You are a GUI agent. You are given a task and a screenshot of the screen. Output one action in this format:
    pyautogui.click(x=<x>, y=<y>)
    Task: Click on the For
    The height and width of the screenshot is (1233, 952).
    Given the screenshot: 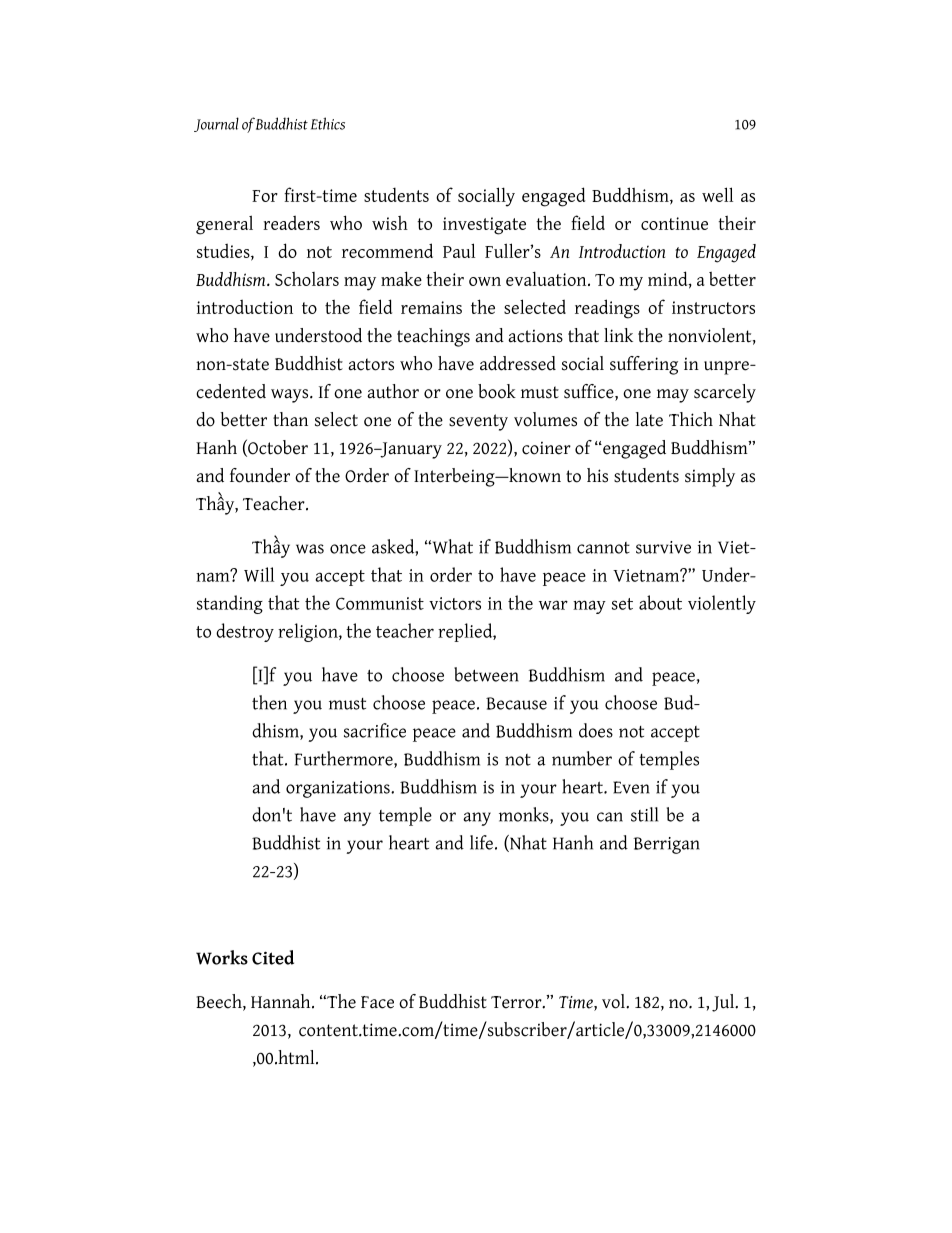 What is the action you would take?
    pyautogui.click(x=265, y=196)
